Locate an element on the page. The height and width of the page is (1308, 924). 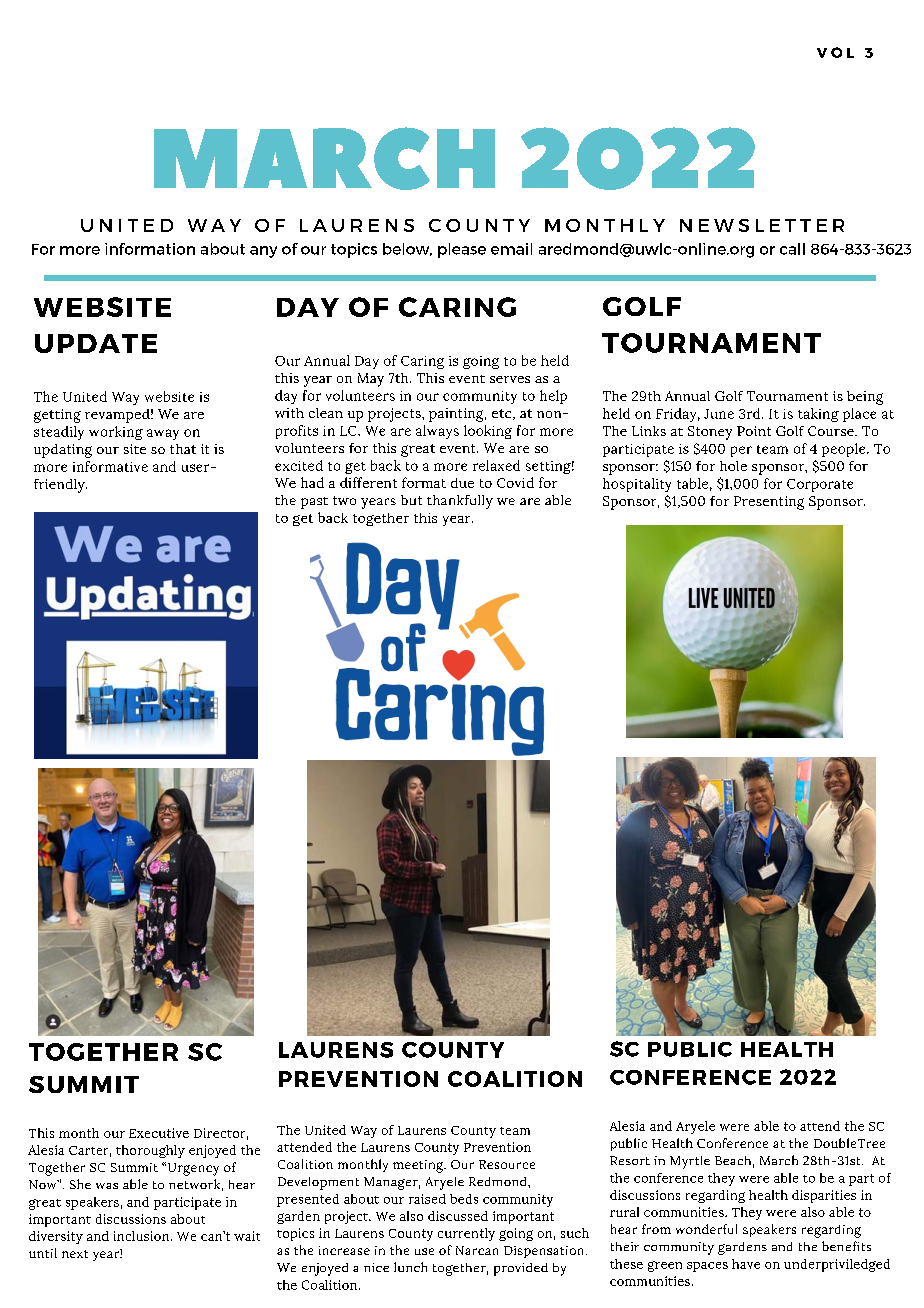
UPDATE is located at coordinates (96, 343).
